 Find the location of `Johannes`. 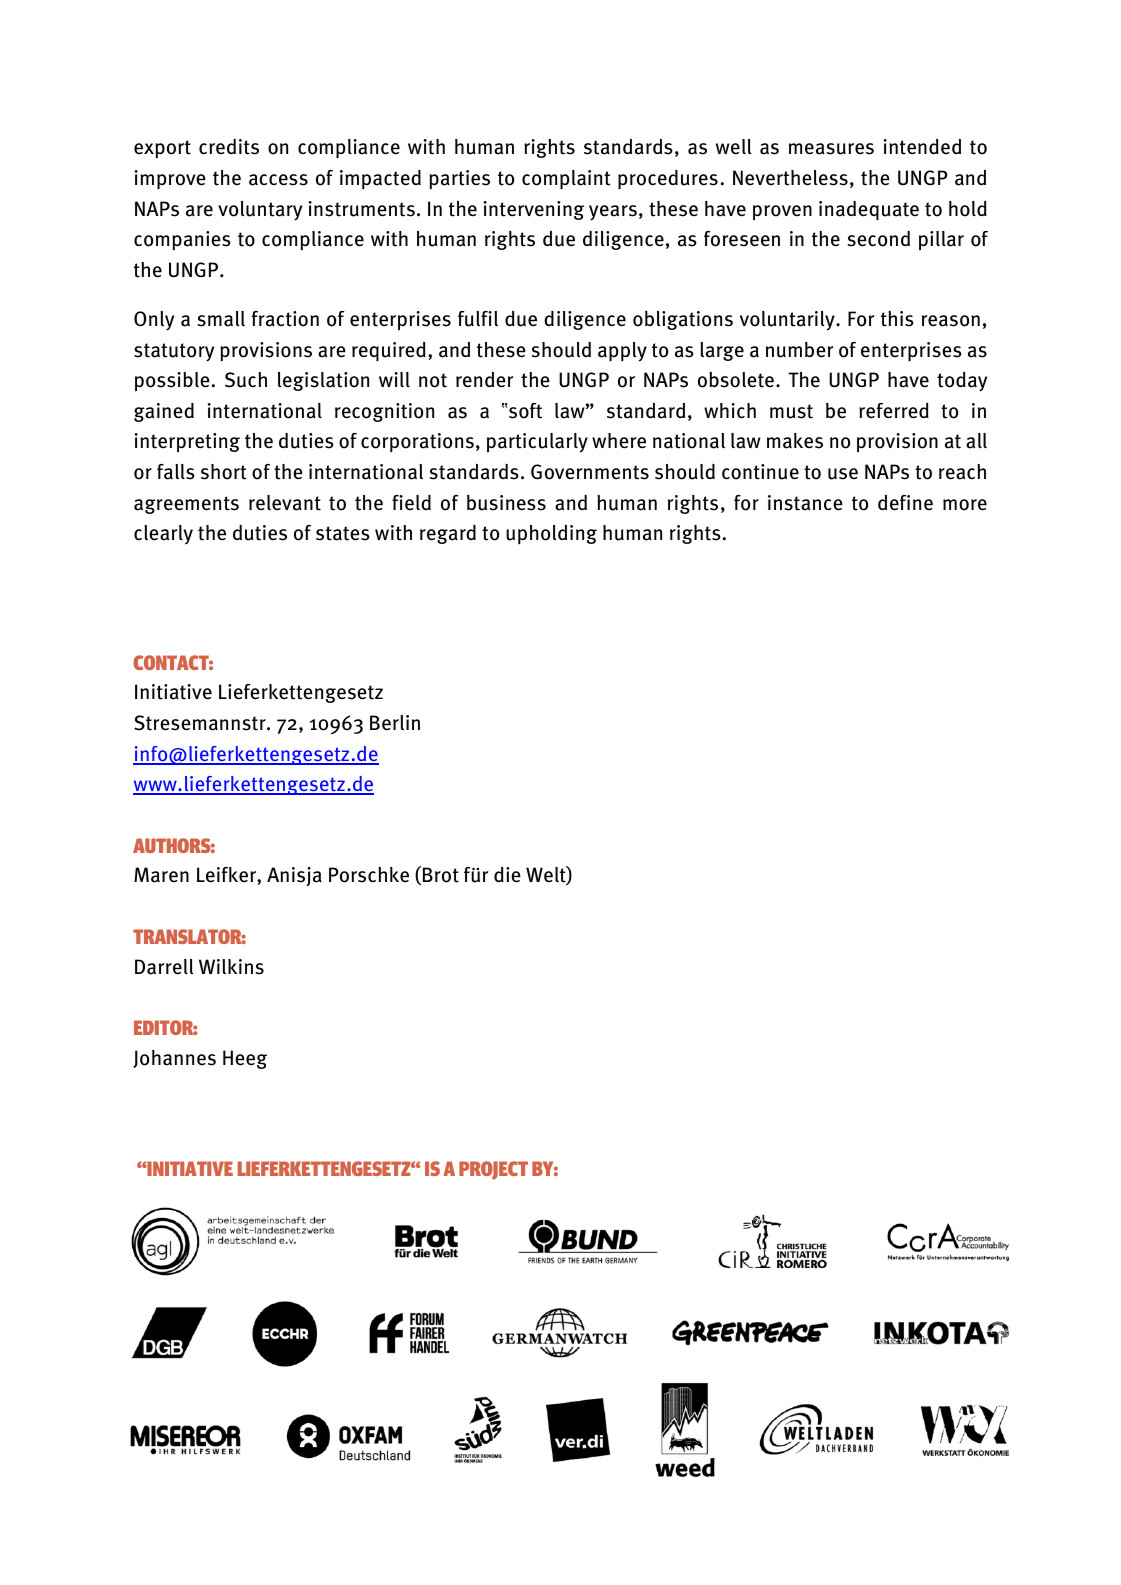

Johannes is located at coordinates (174, 1059).
